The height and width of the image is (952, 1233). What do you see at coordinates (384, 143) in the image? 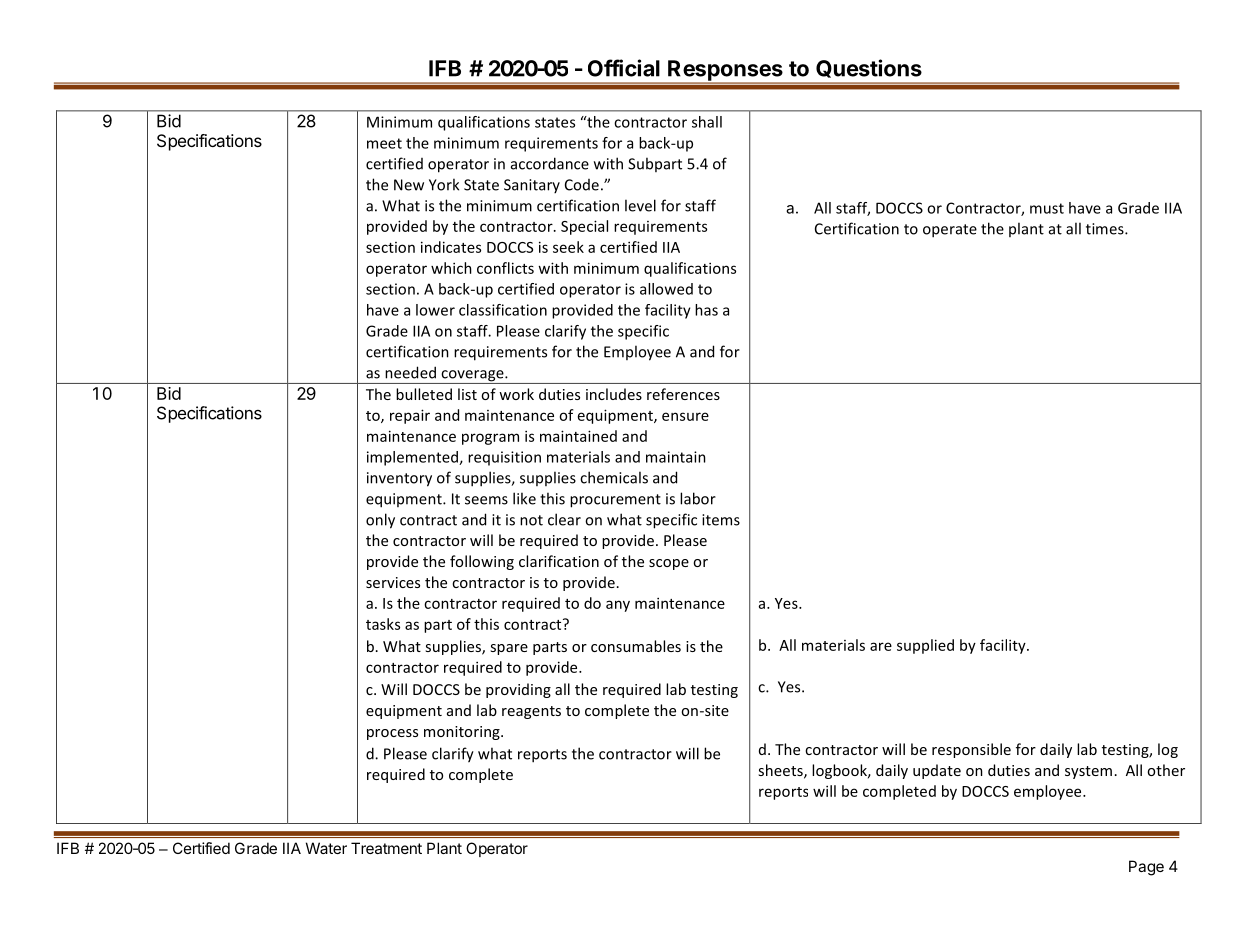
I see `meet` at bounding box center [384, 143].
